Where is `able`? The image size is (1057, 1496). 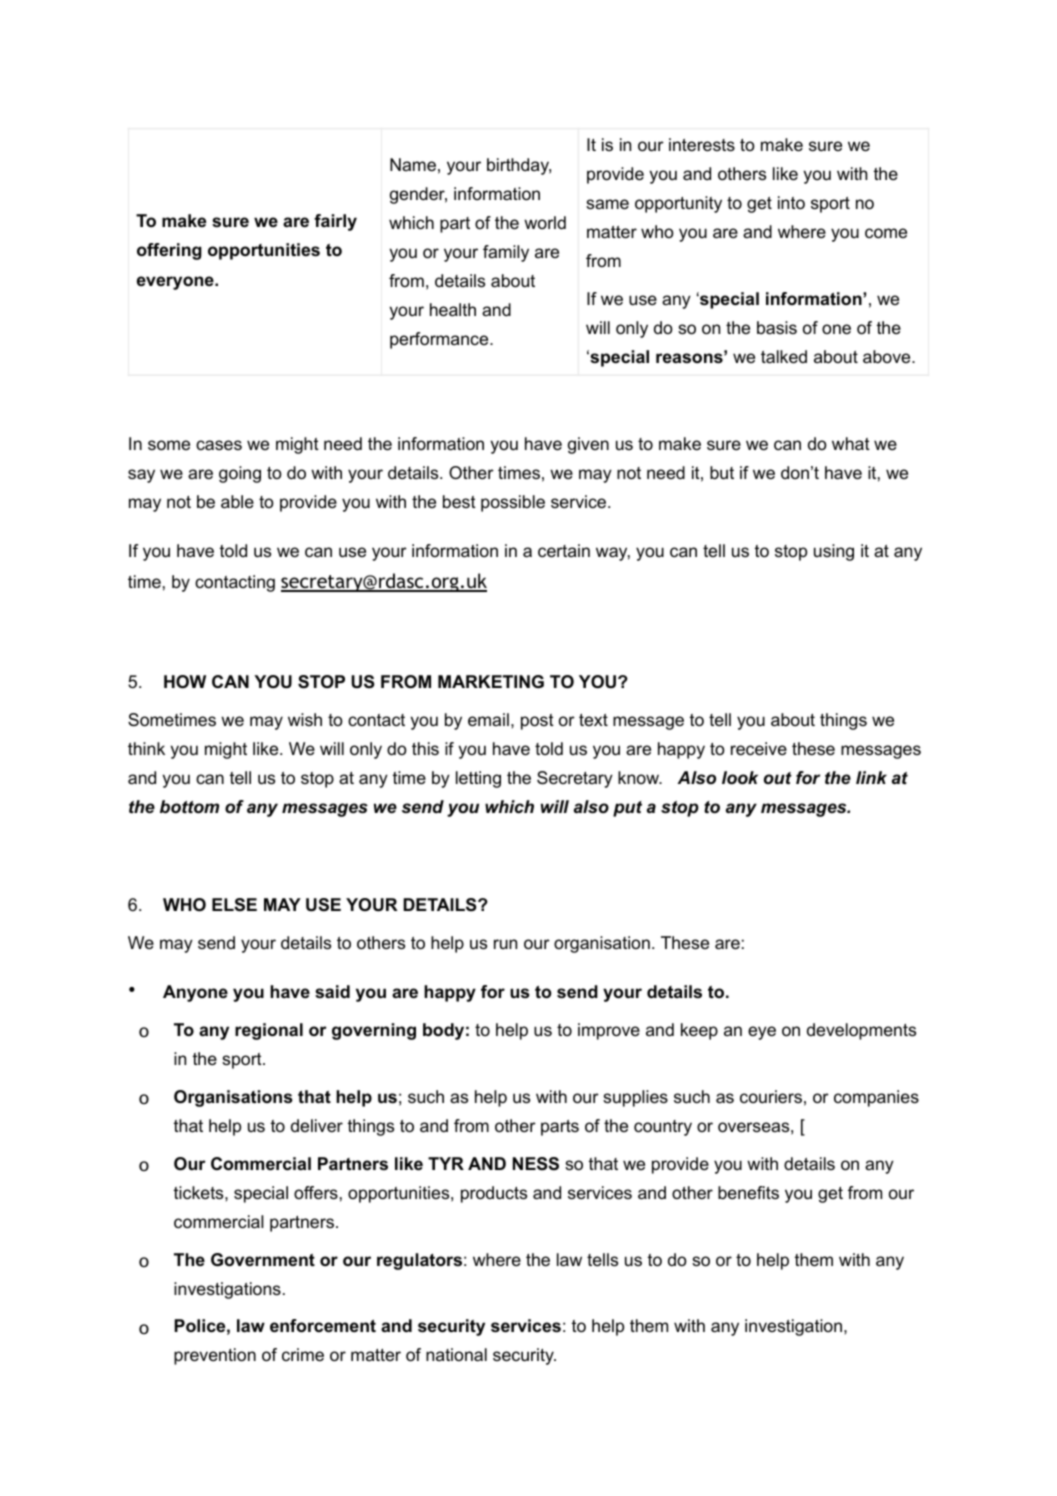
able is located at coordinates (237, 502).
